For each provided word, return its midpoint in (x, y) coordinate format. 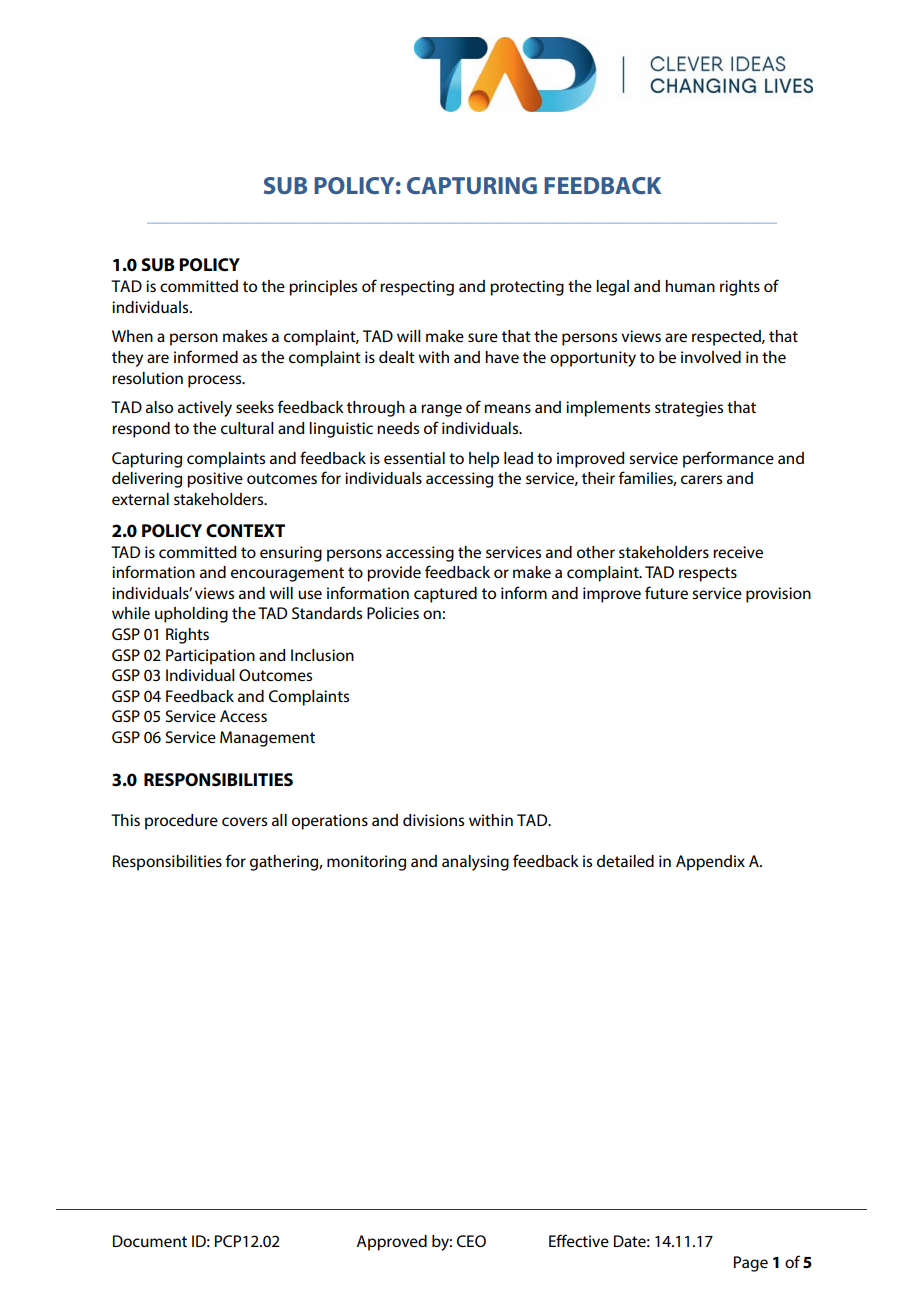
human (690, 286)
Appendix (710, 863)
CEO (471, 1241)
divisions (433, 820)
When (132, 336)
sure (483, 337)
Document (150, 1241)
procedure (181, 822)
